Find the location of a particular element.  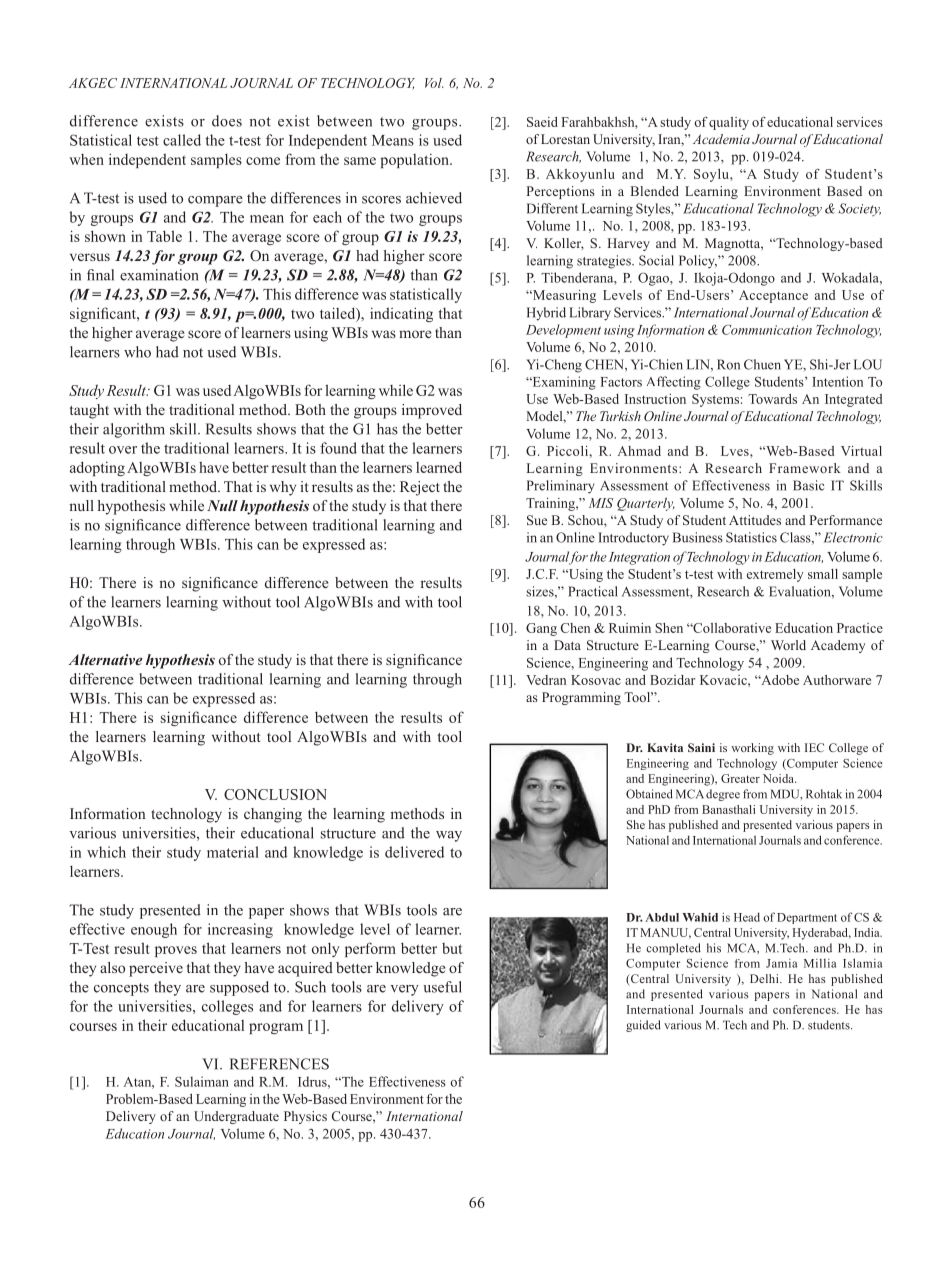

Towards is located at coordinates (772, 399).
